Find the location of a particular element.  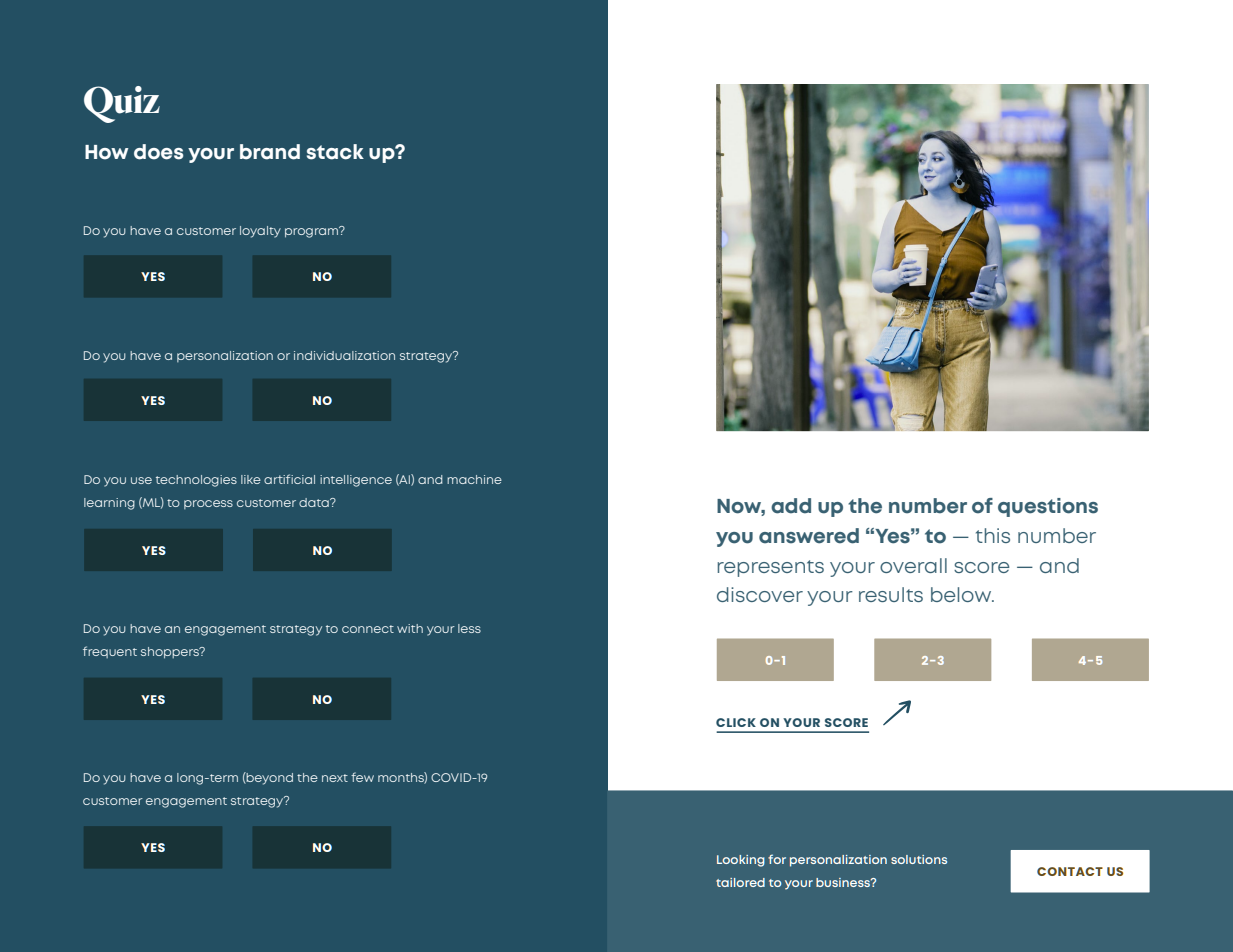

CLICK is located at coordinates (736, 722).
